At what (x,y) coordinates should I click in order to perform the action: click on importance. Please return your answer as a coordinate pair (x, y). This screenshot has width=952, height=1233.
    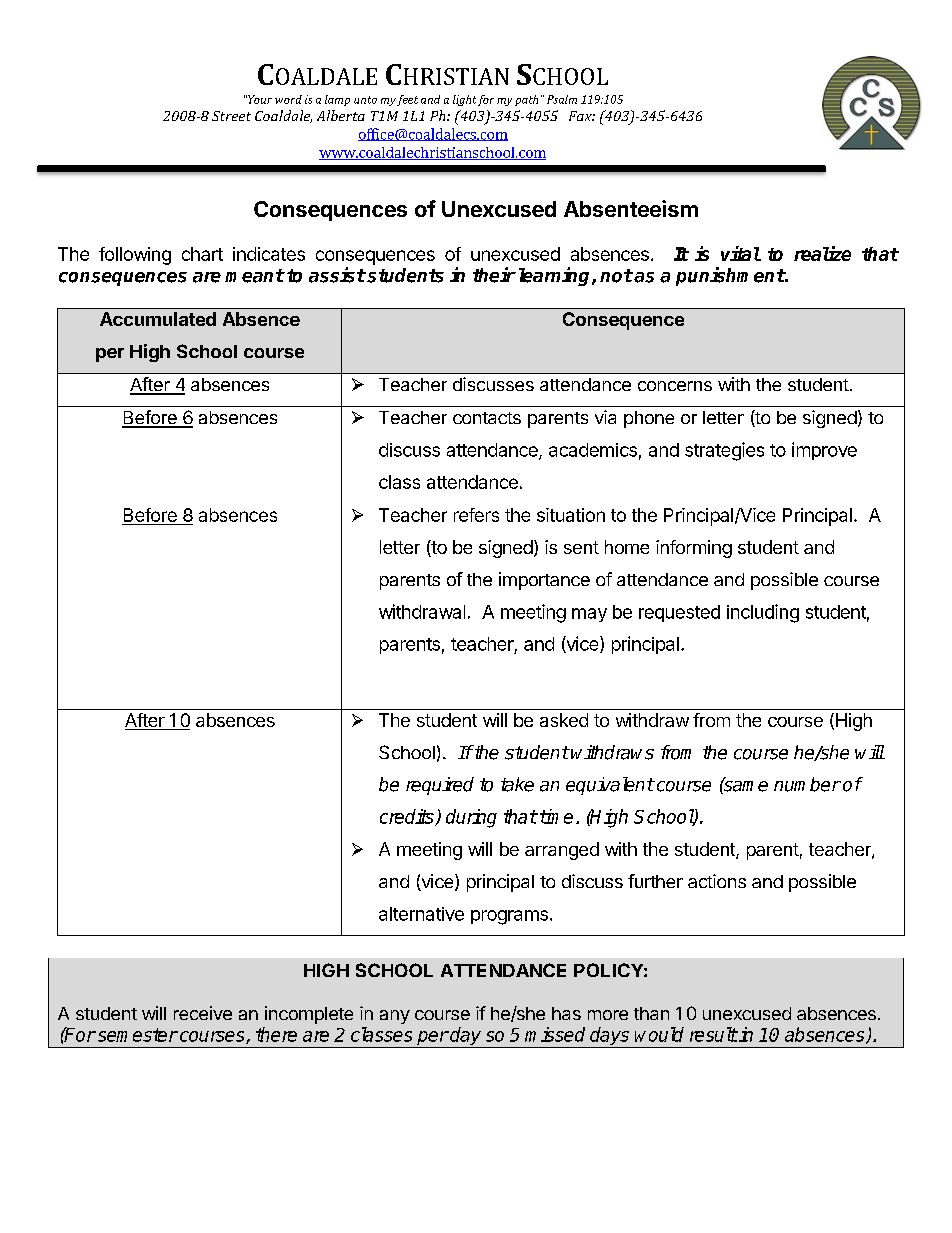
    Looking at the image, I should click on (544, 581).
